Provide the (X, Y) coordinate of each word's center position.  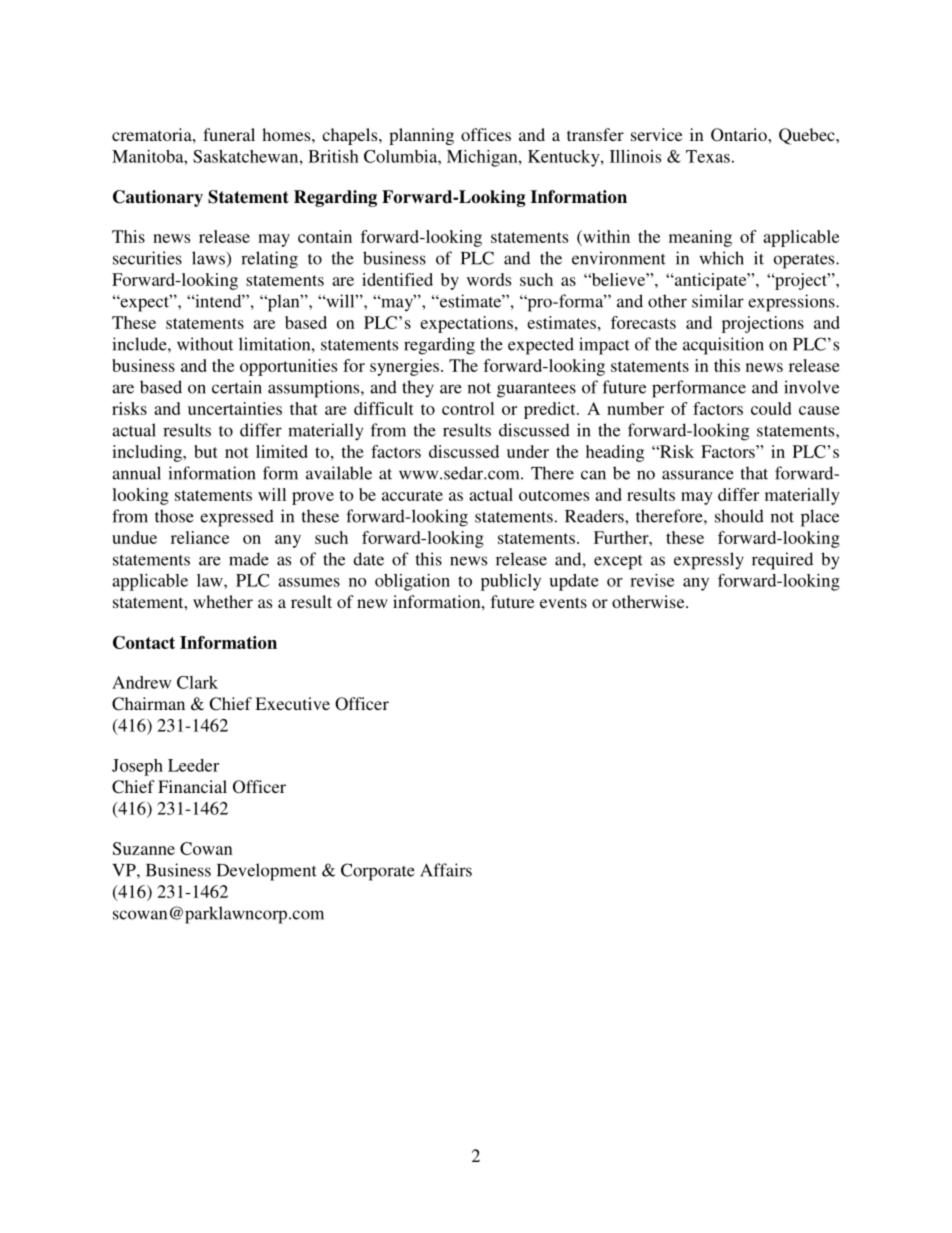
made (249, 559)
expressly (709, 561)
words (489, 279)
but (206, 451)
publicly (511, 582)
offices (486, 134)
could (771, 408)
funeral (229, 134)
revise (652, 580)
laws (208, 258)
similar (718, 301)
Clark (197, 682)
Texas (708, 156)
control (468, 408)
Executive (292, 703)
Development (267, 872)
